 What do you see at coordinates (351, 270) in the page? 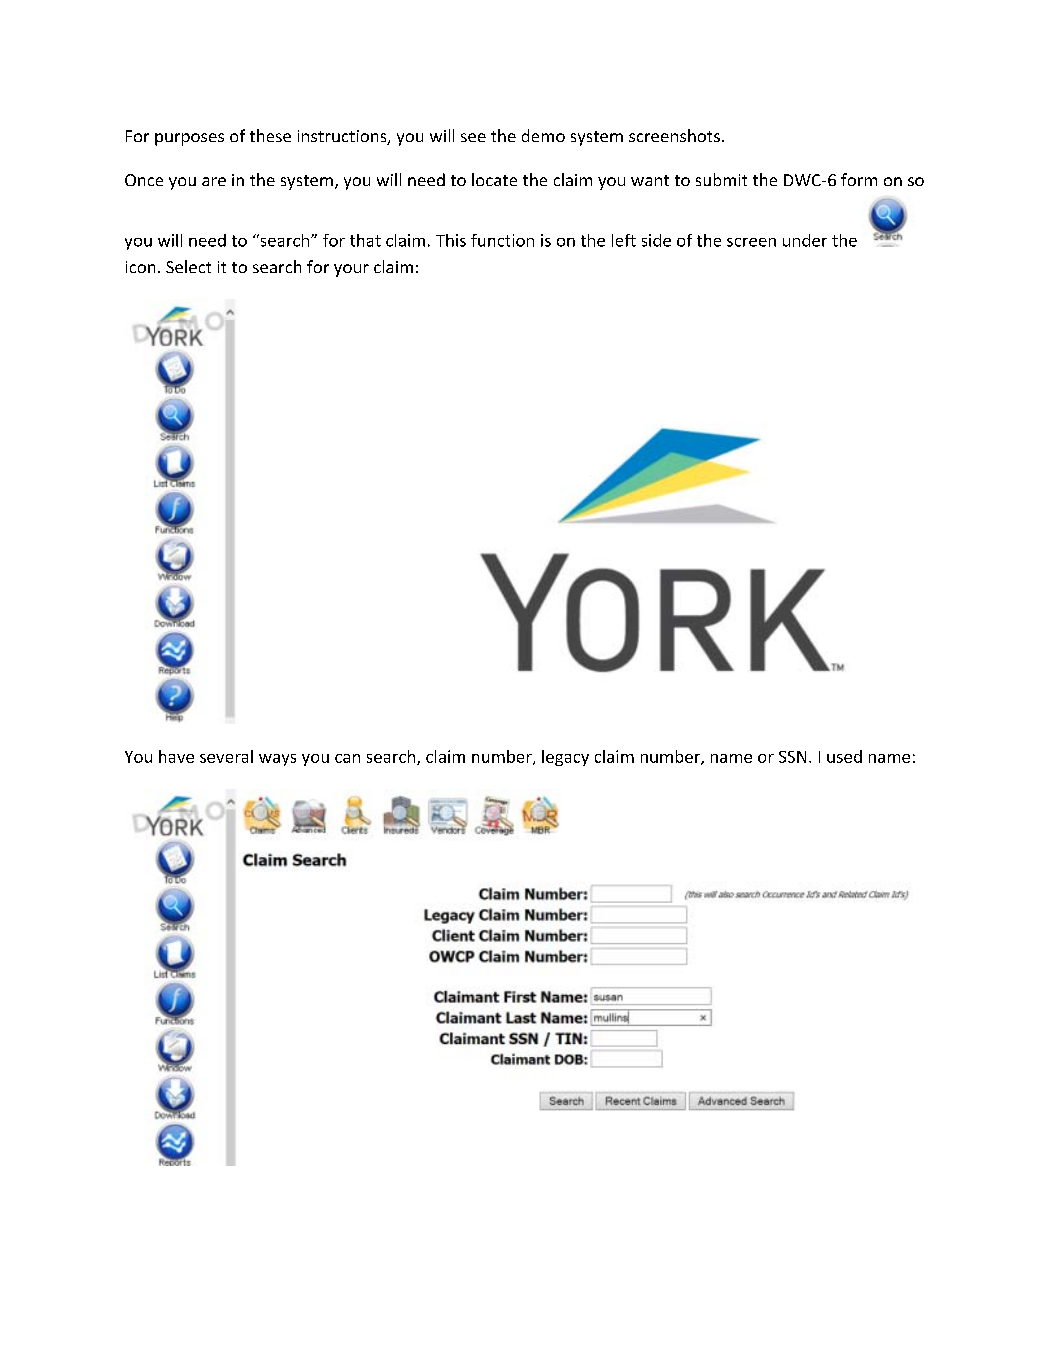
I see `your` at bounding box center [351, 270].
